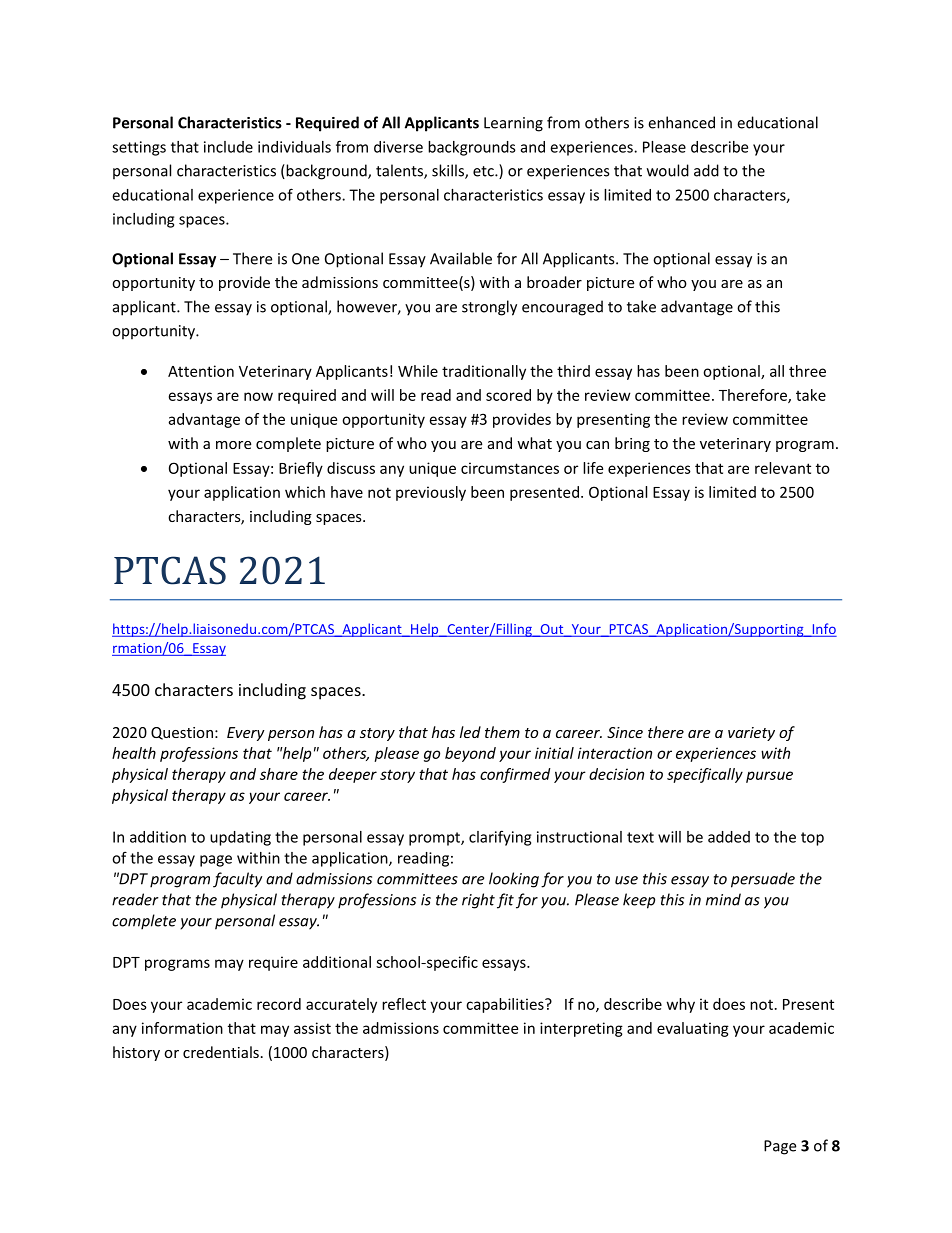 The width and height of the page is (952, 1233). What do you see at coordinates (246, 734) in the page?
I see `Every` at bounding box center [246, 734].
